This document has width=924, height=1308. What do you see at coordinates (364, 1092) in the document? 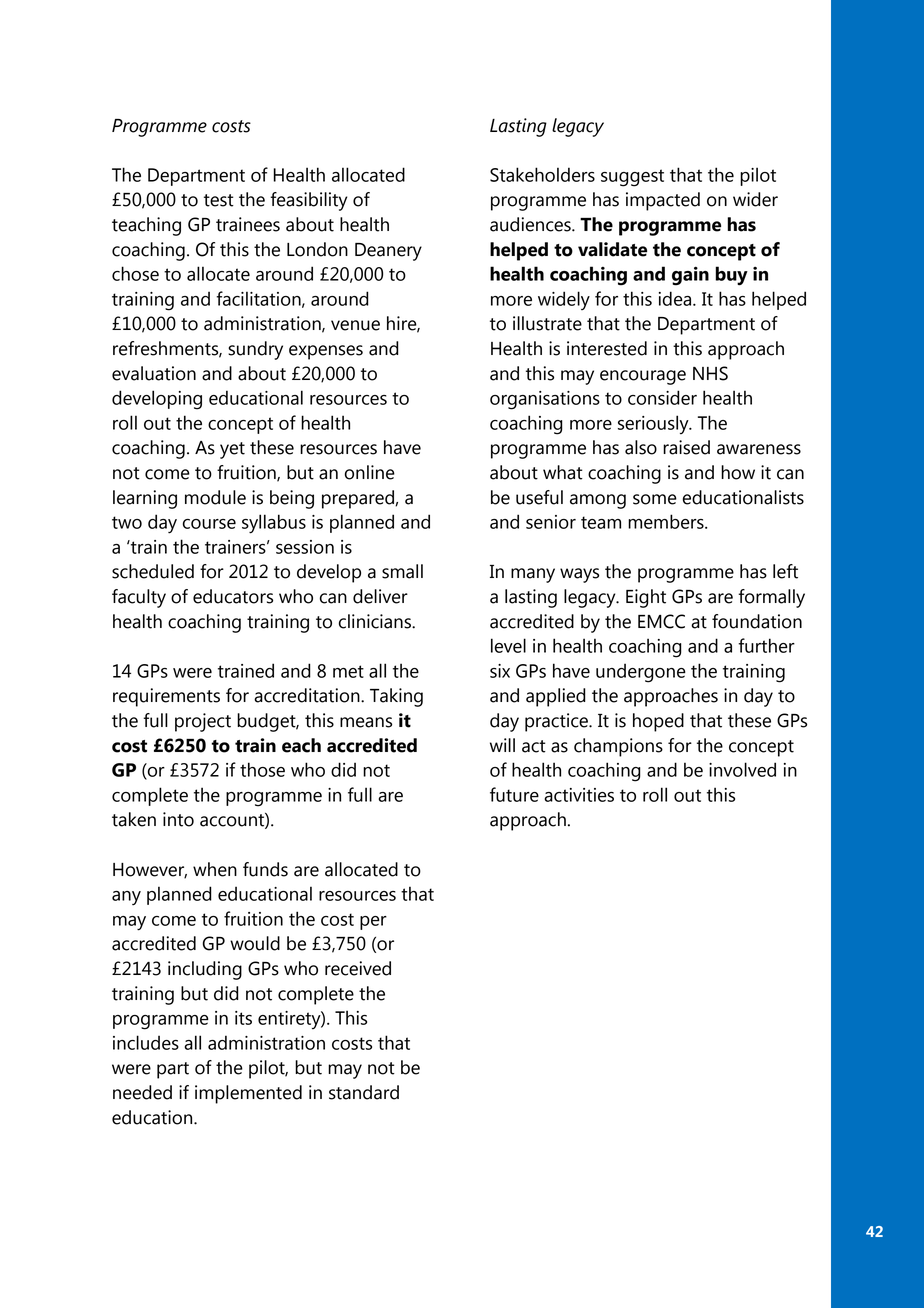
I see `standard` at bounding box center [364, 1092].
